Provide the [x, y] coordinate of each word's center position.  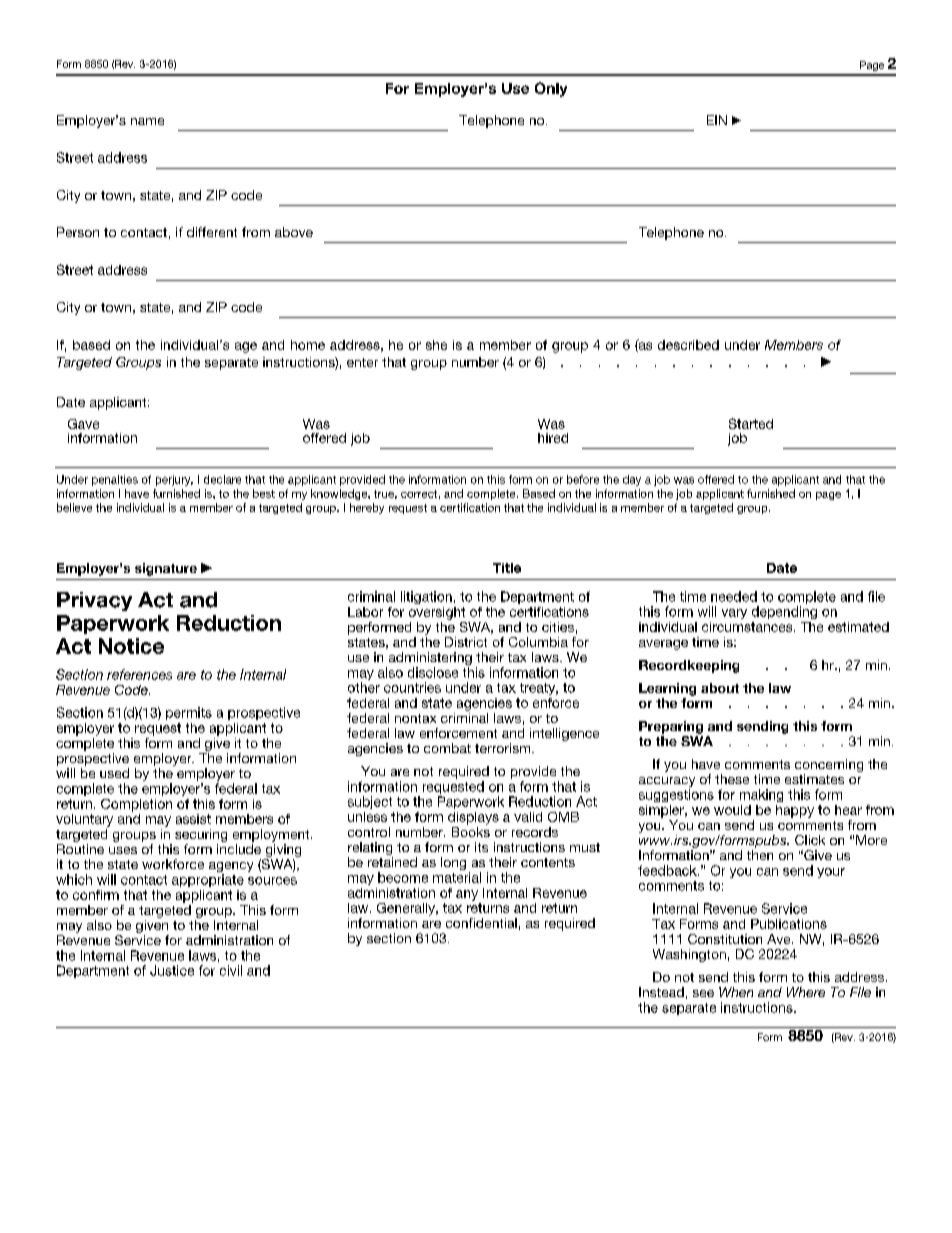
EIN [717, 120]
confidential [481, 923]
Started [751, 423]
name [147, 121]
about [720, 688]
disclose [433, 672]
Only [551, 89]
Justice [172, 970]
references [139, 674]
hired [553, 438]
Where [806, 992]
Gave [83, 424]
